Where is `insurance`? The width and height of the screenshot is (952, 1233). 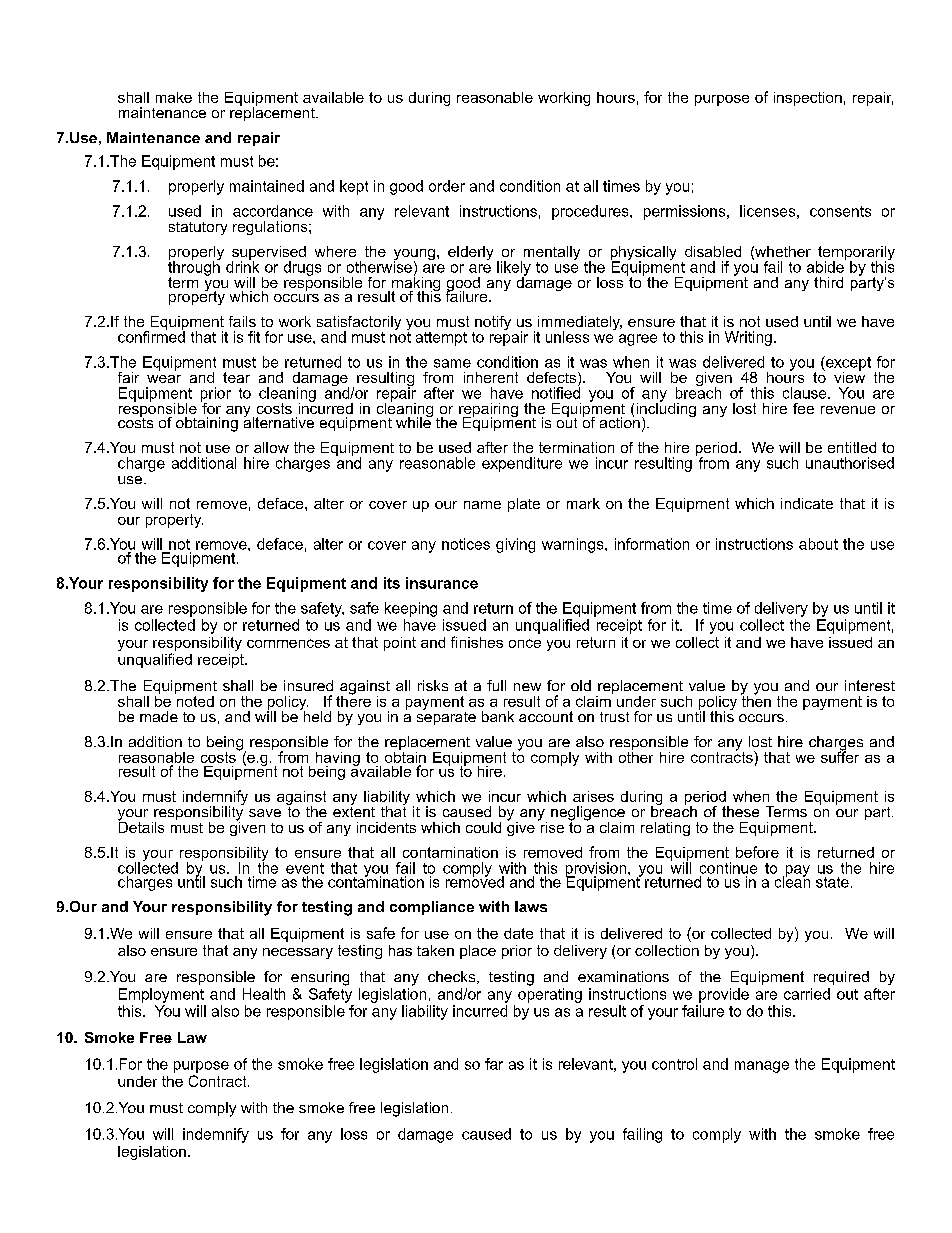 insurance is located at coordinates (442, 583).
